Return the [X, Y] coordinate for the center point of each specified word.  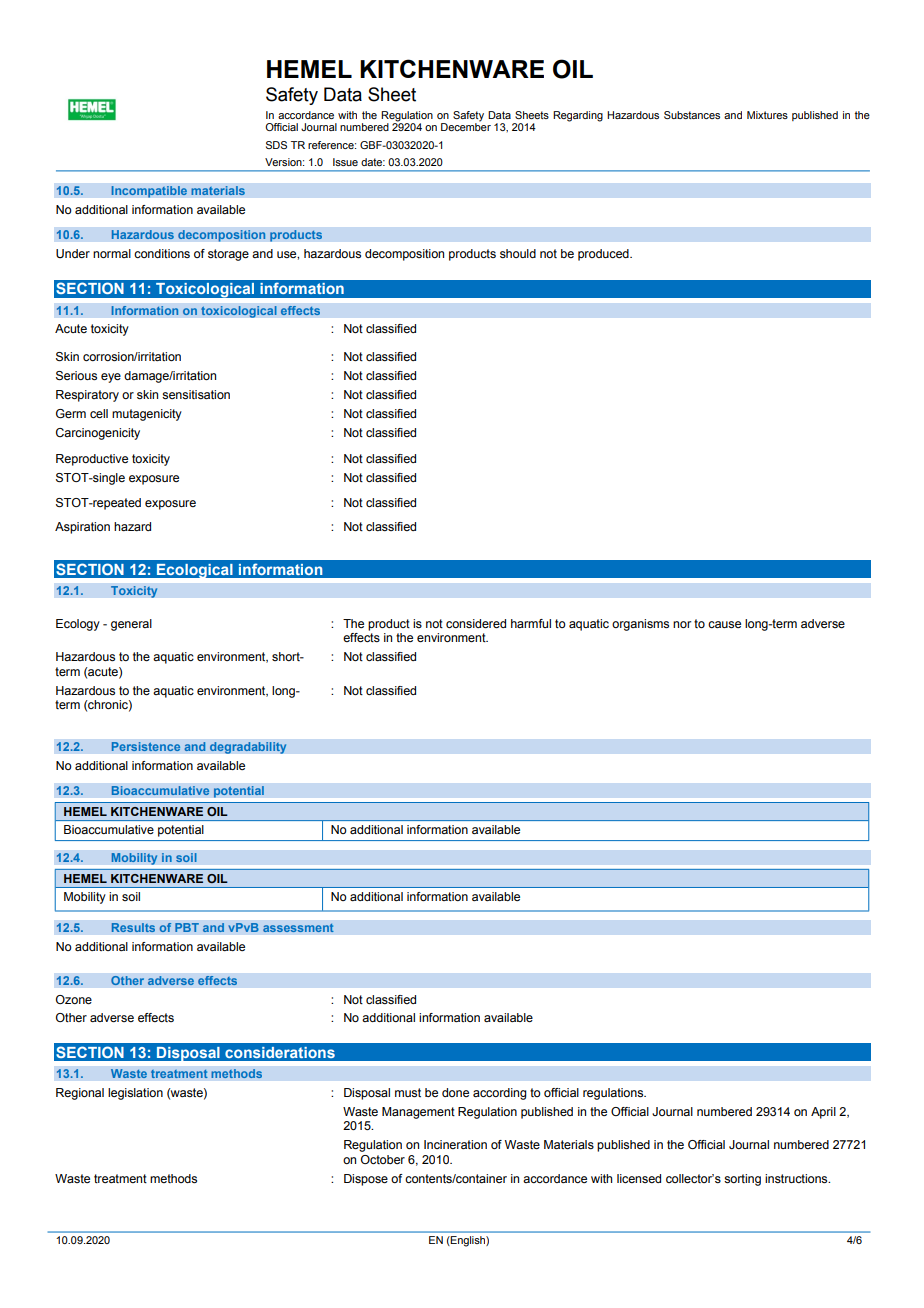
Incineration [455, 1144]
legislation [135, 1094]
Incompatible [149, 192]
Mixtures [767, 115]
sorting [742, 1180]
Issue [345, 162]
